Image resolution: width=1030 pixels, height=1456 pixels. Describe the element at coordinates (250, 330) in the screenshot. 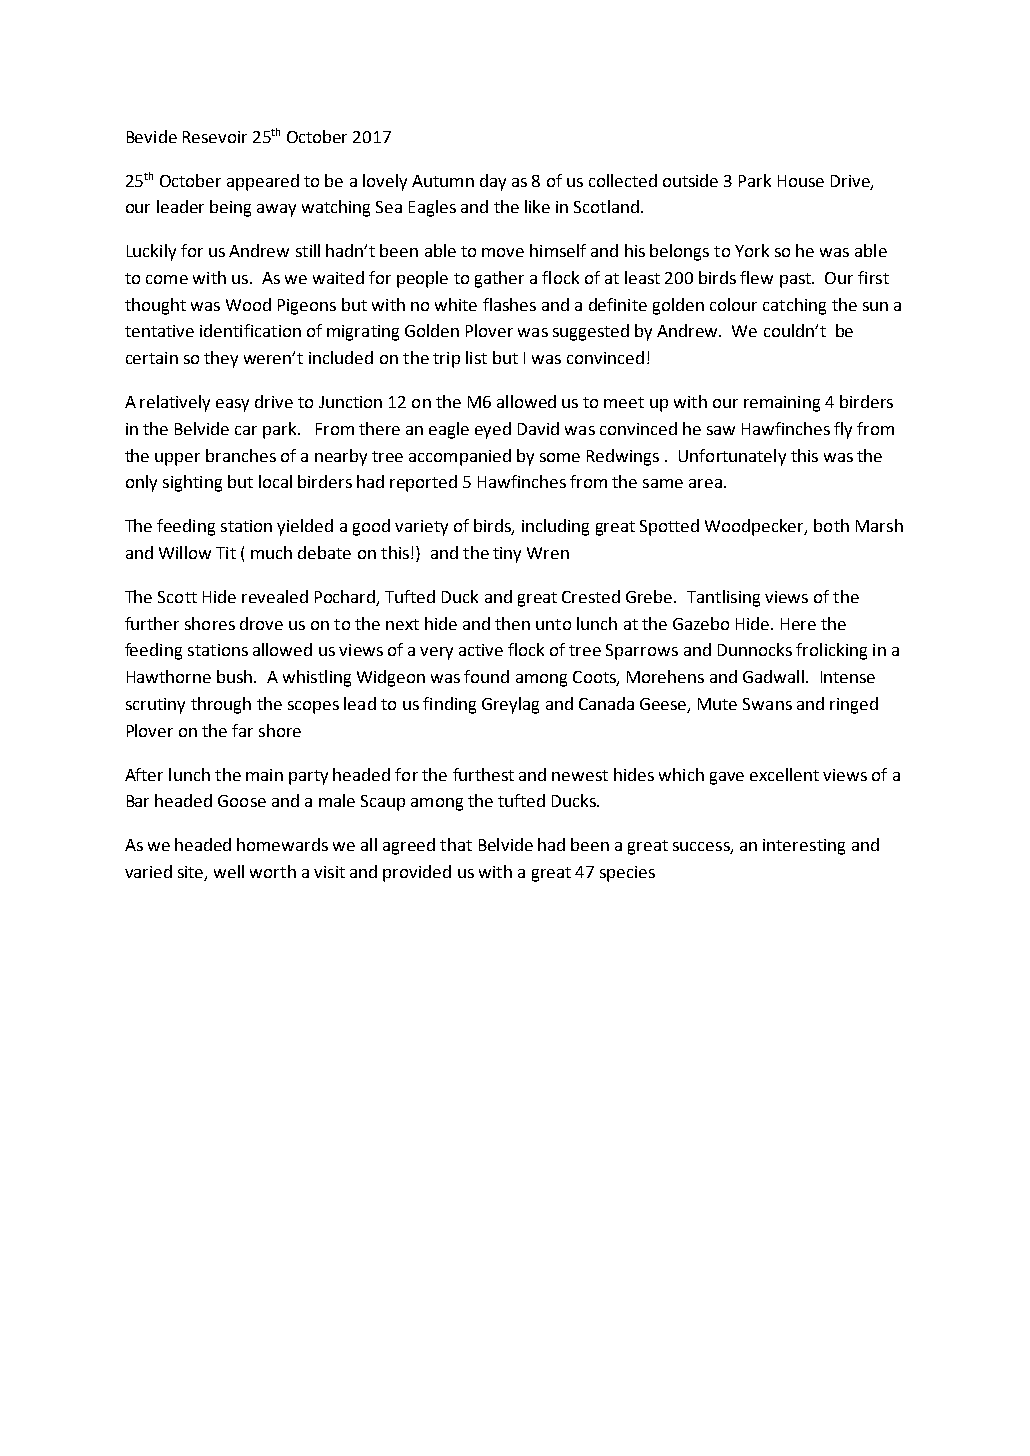

I see `identification` at that location.
